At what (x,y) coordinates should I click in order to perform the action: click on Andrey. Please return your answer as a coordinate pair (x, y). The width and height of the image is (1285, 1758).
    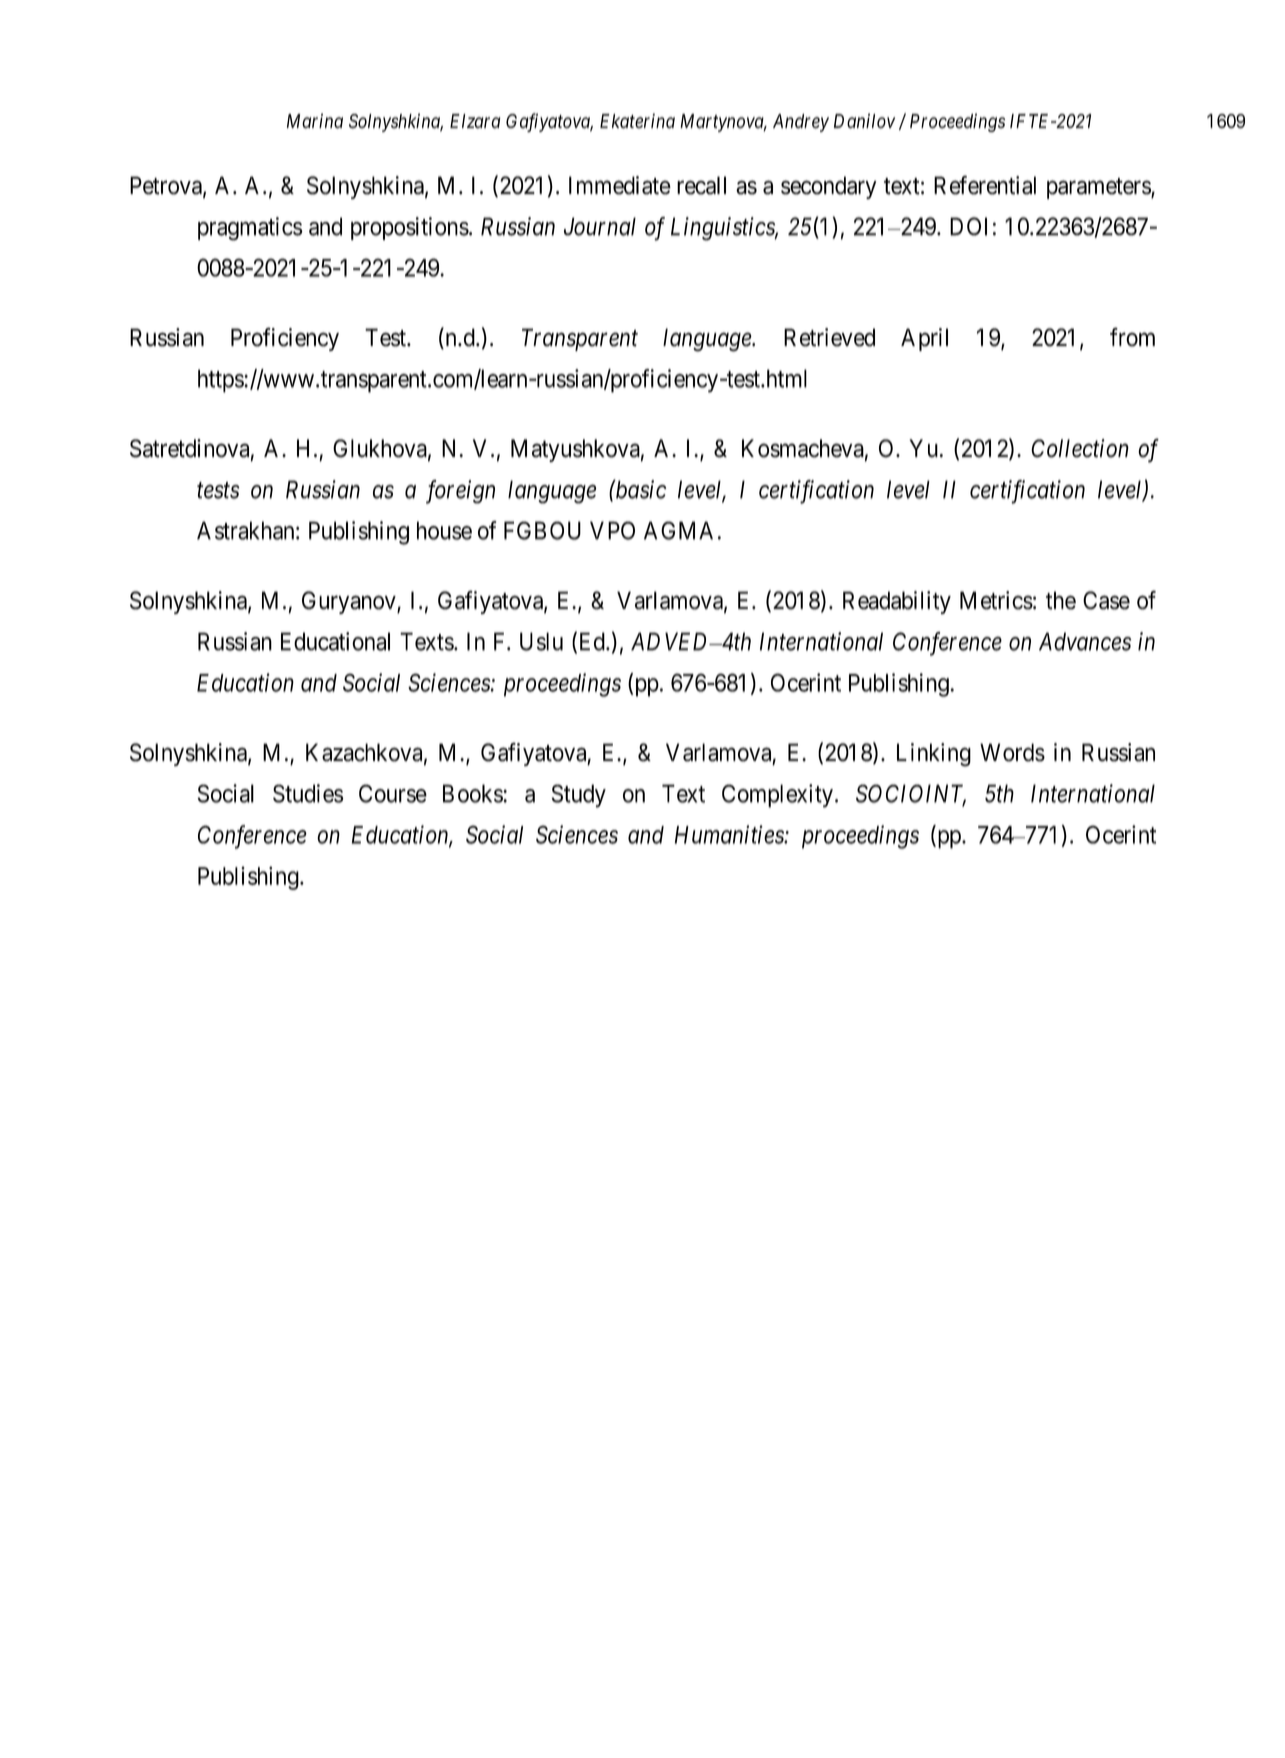
    Looking at the image, I should click on (801, 123).
